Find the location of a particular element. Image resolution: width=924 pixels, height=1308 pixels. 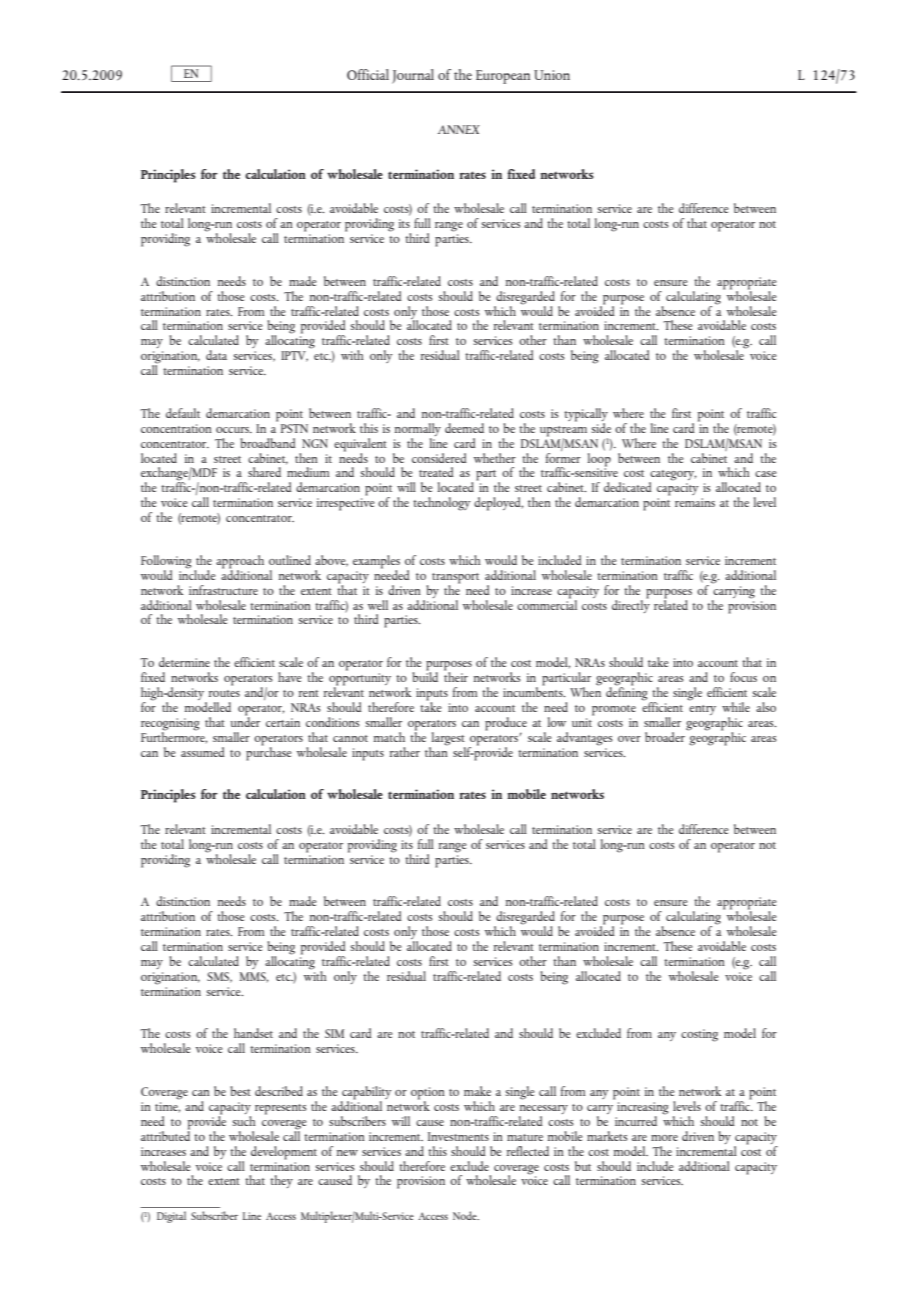

broader is located at coordinates (666, 735).
